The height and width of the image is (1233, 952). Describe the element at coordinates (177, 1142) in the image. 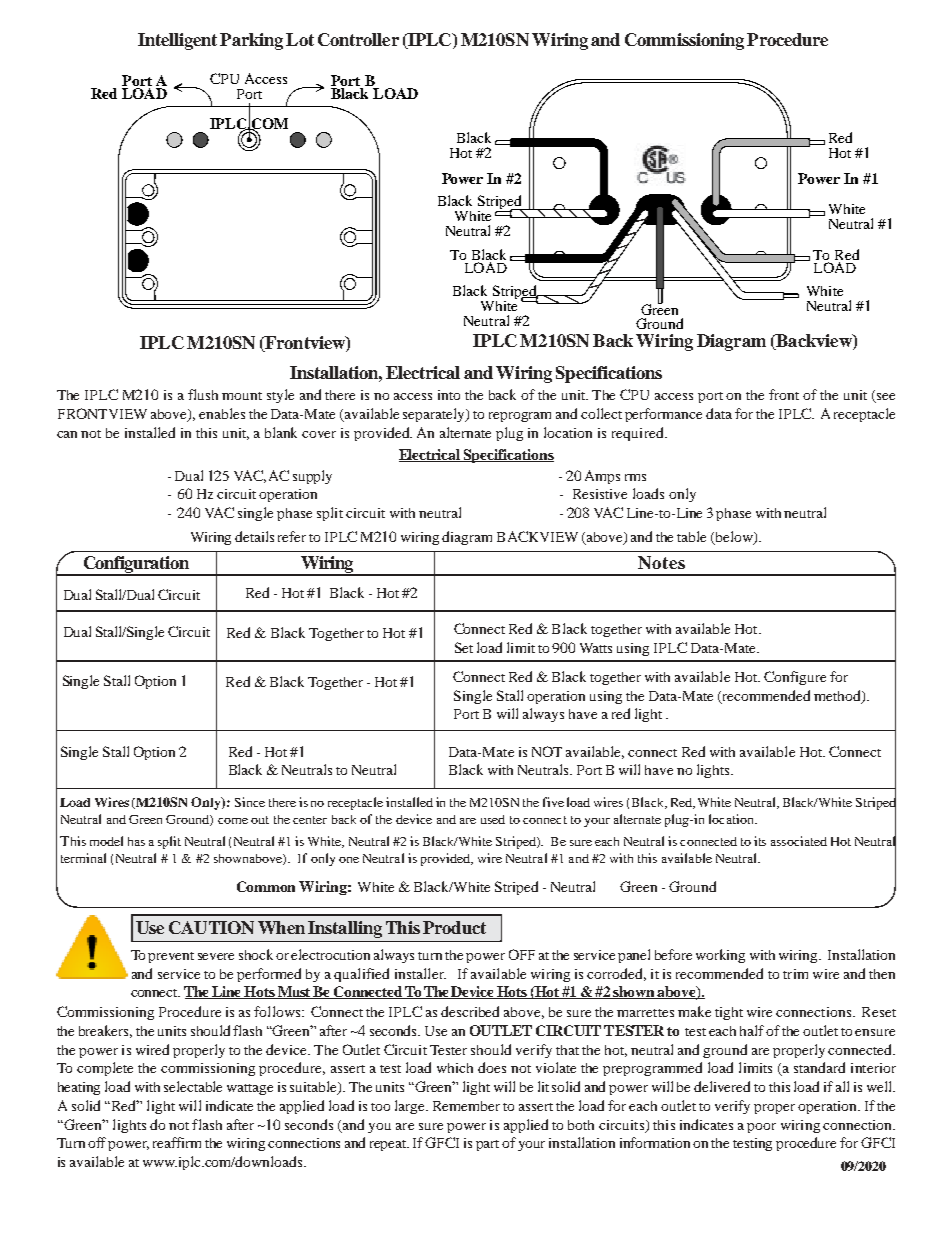

I see `reaffirm` at that location.
